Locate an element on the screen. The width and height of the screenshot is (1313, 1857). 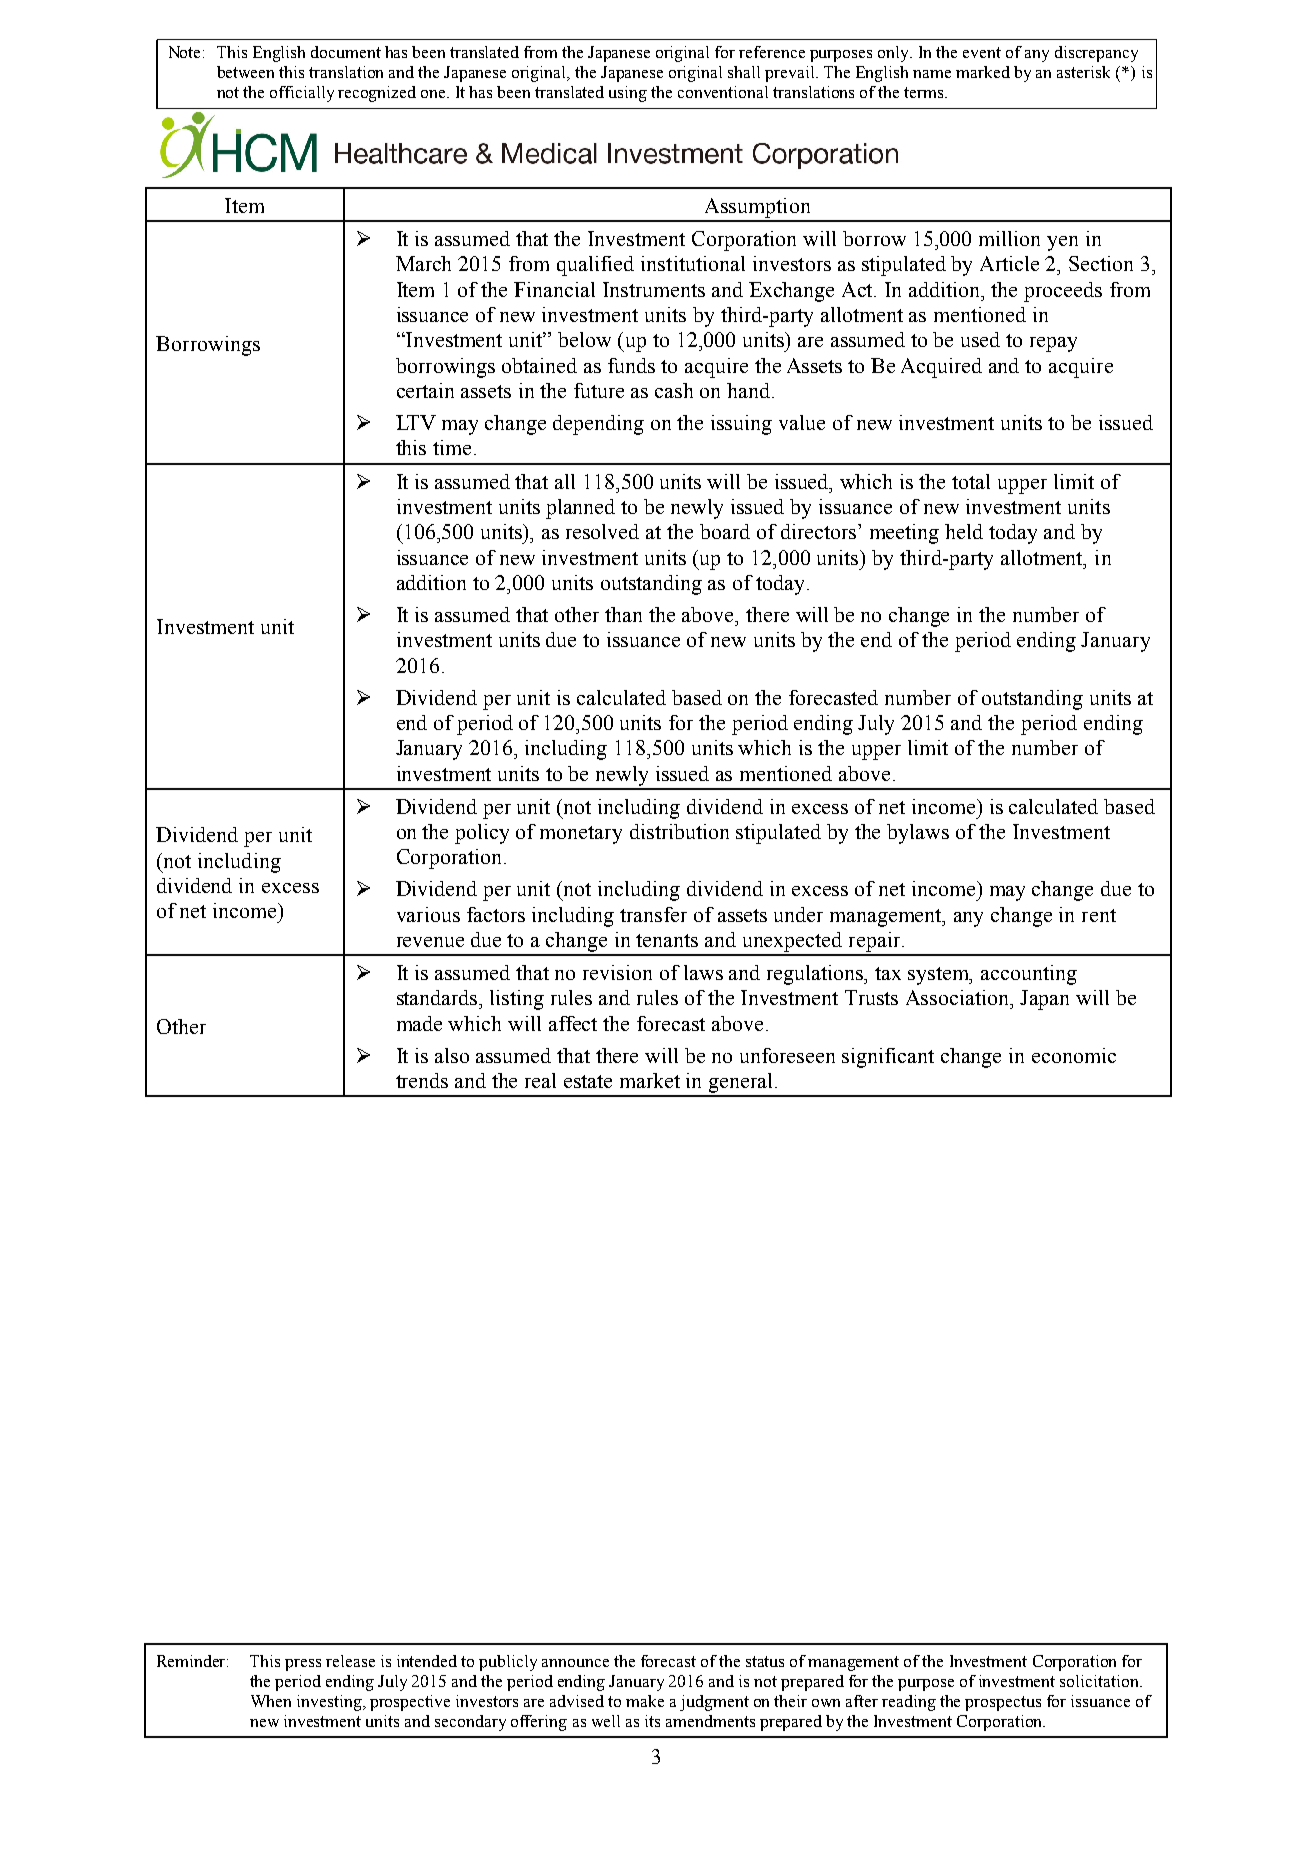
economic is located at coordinates (1074, 1055).
